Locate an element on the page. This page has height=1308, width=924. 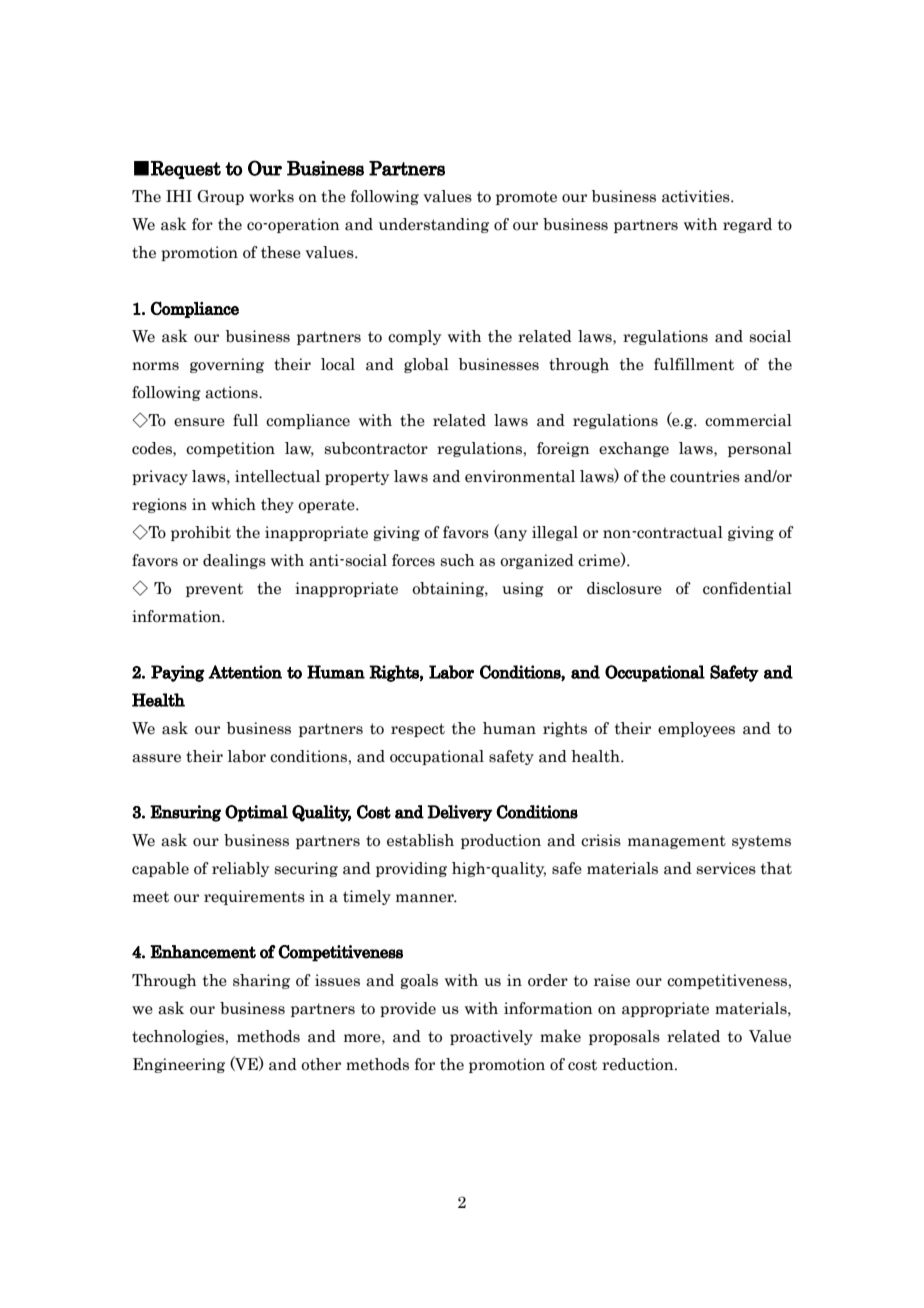
activities is located at coordinates (697, 196).
